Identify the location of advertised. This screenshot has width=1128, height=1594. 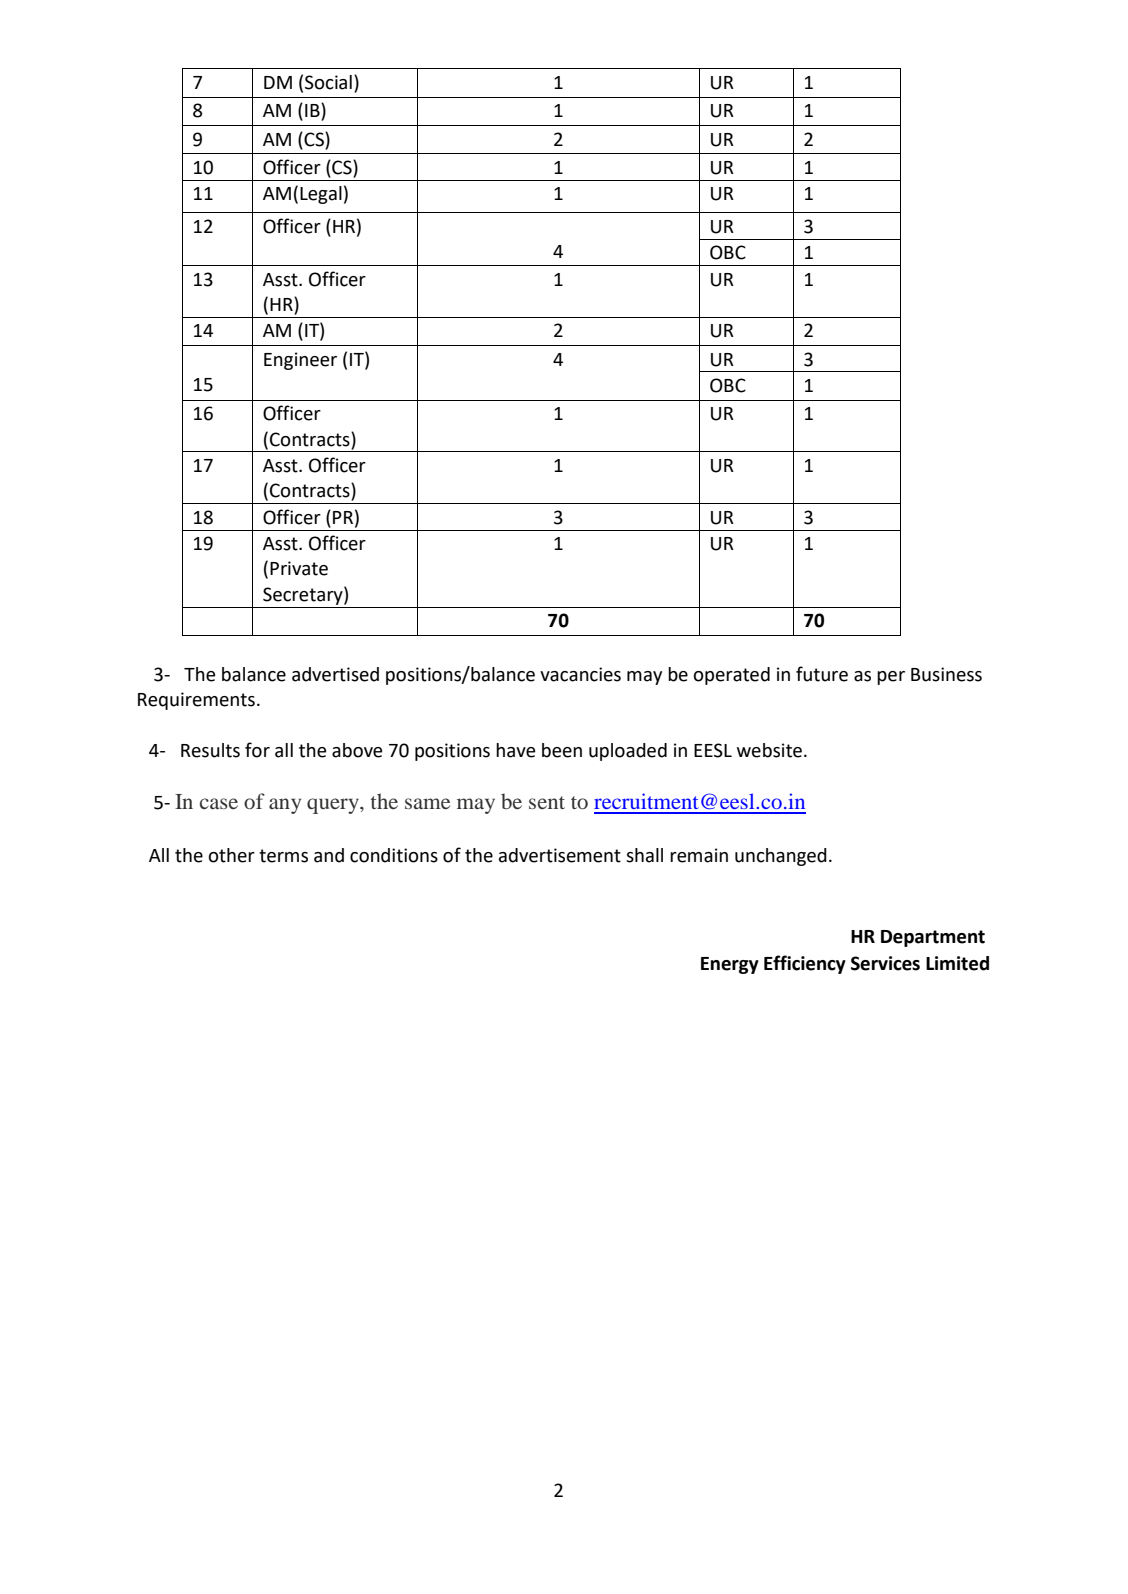
(335, 674).
